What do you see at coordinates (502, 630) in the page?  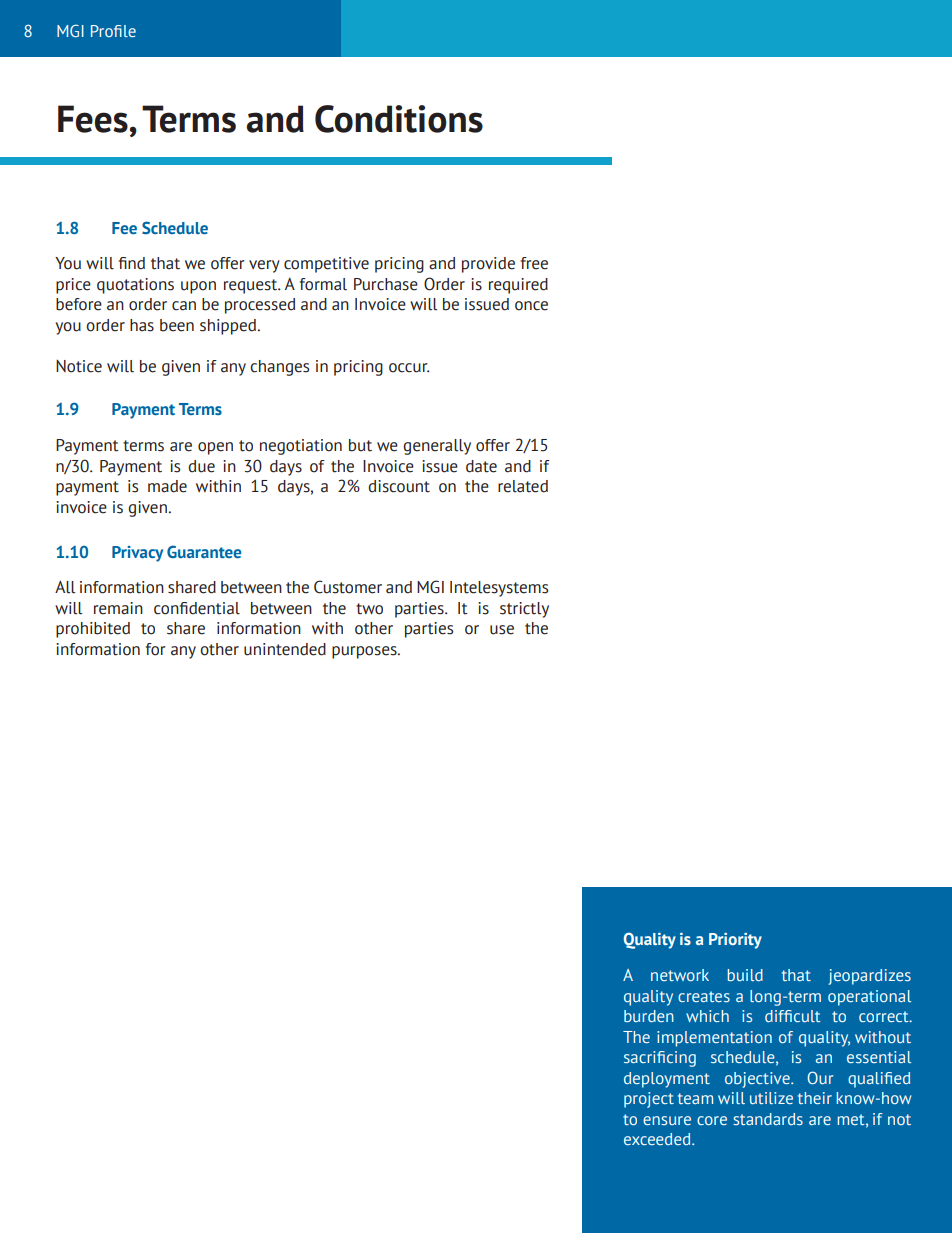 I see `use` at bounding box center [502, 630].
